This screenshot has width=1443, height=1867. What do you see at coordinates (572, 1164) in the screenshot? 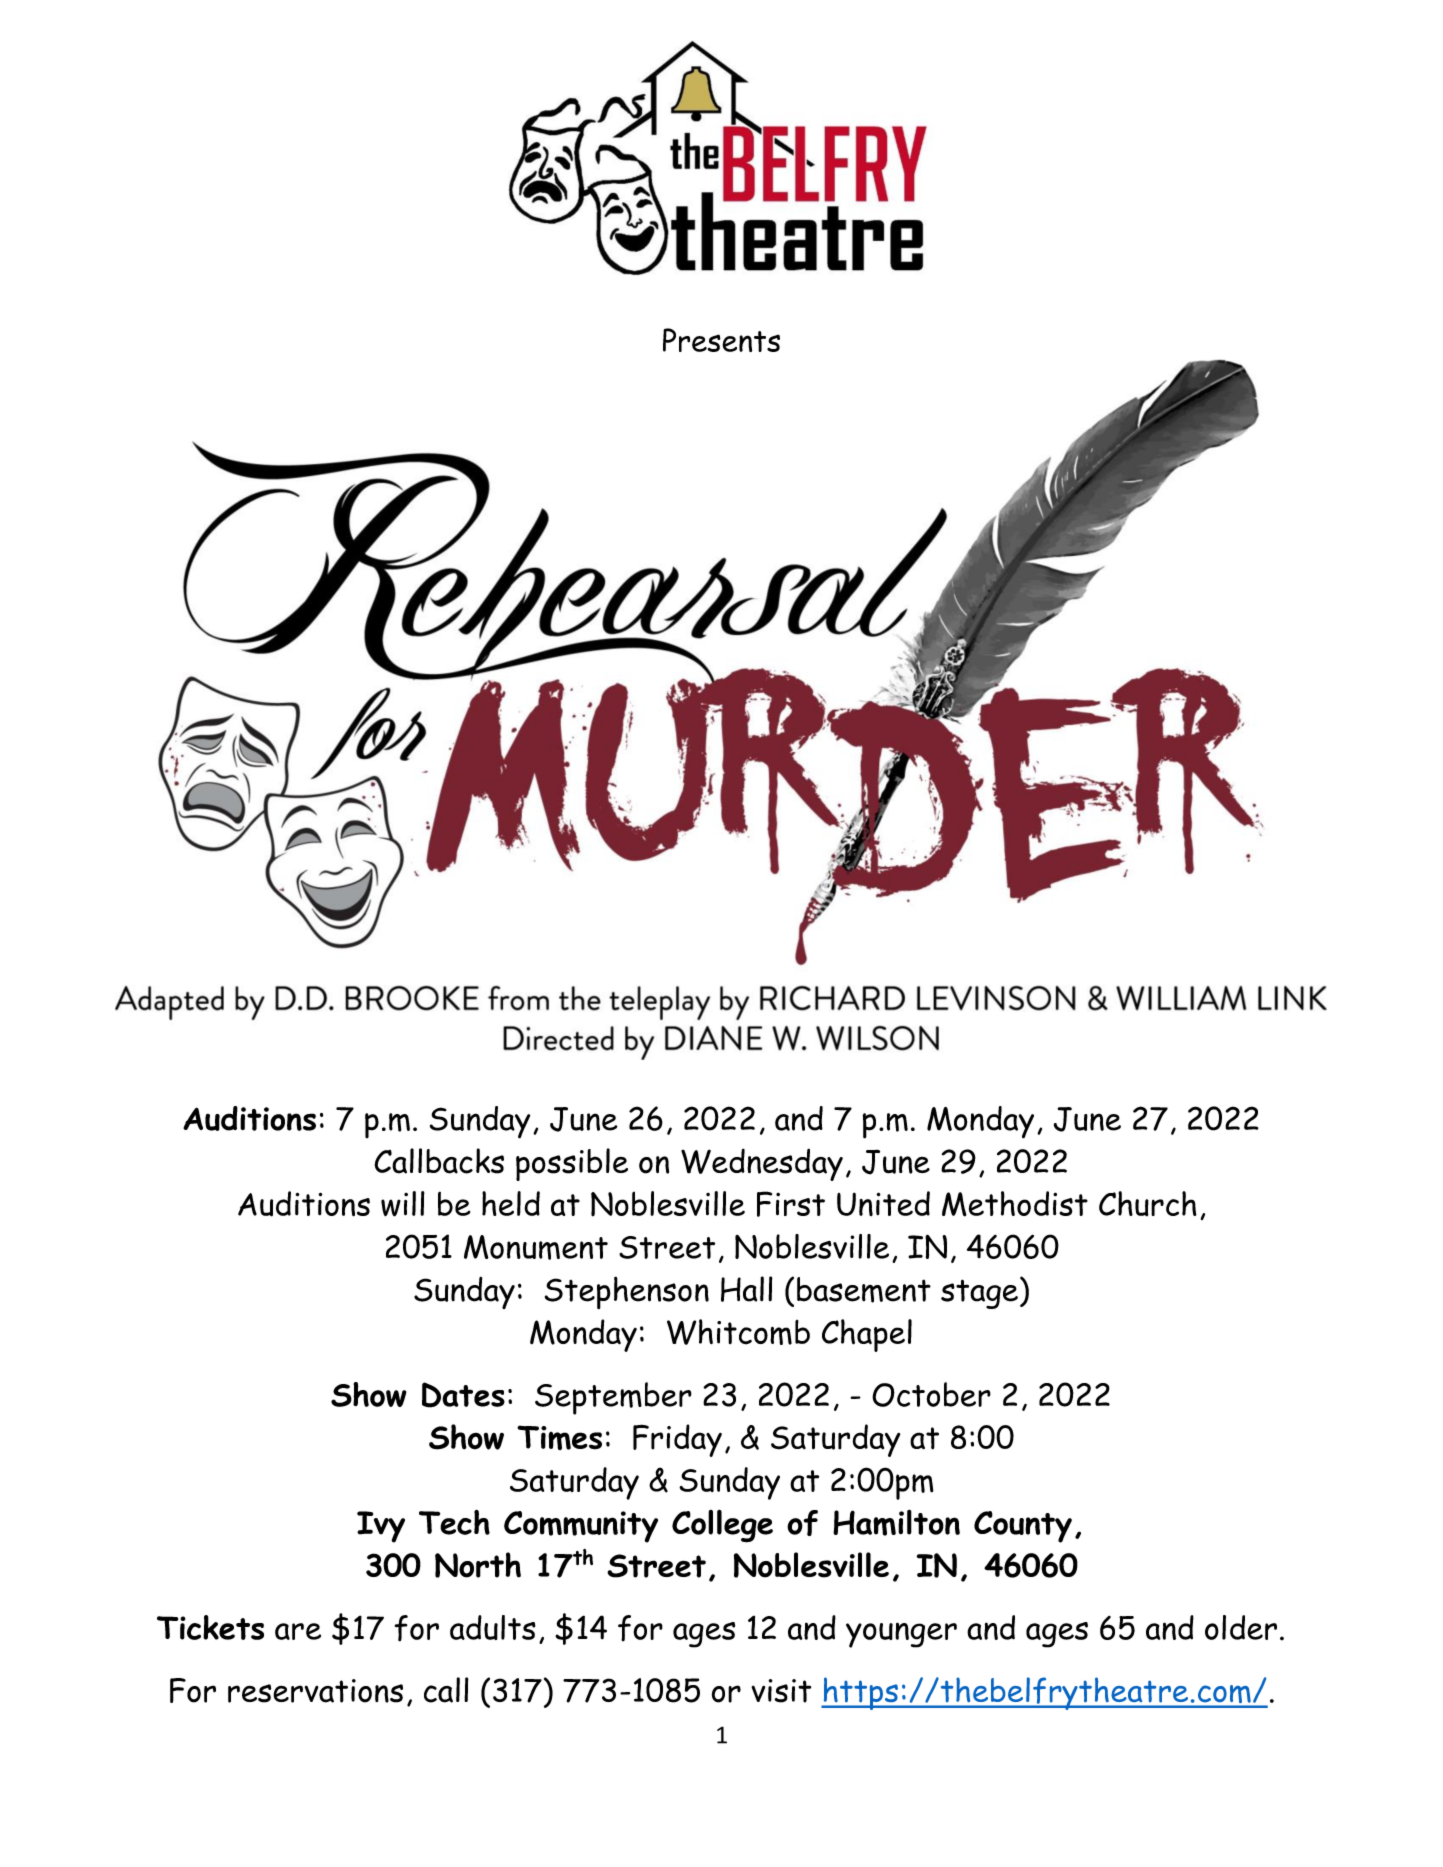
I see `possible` at bounding box center [572, 1164].
